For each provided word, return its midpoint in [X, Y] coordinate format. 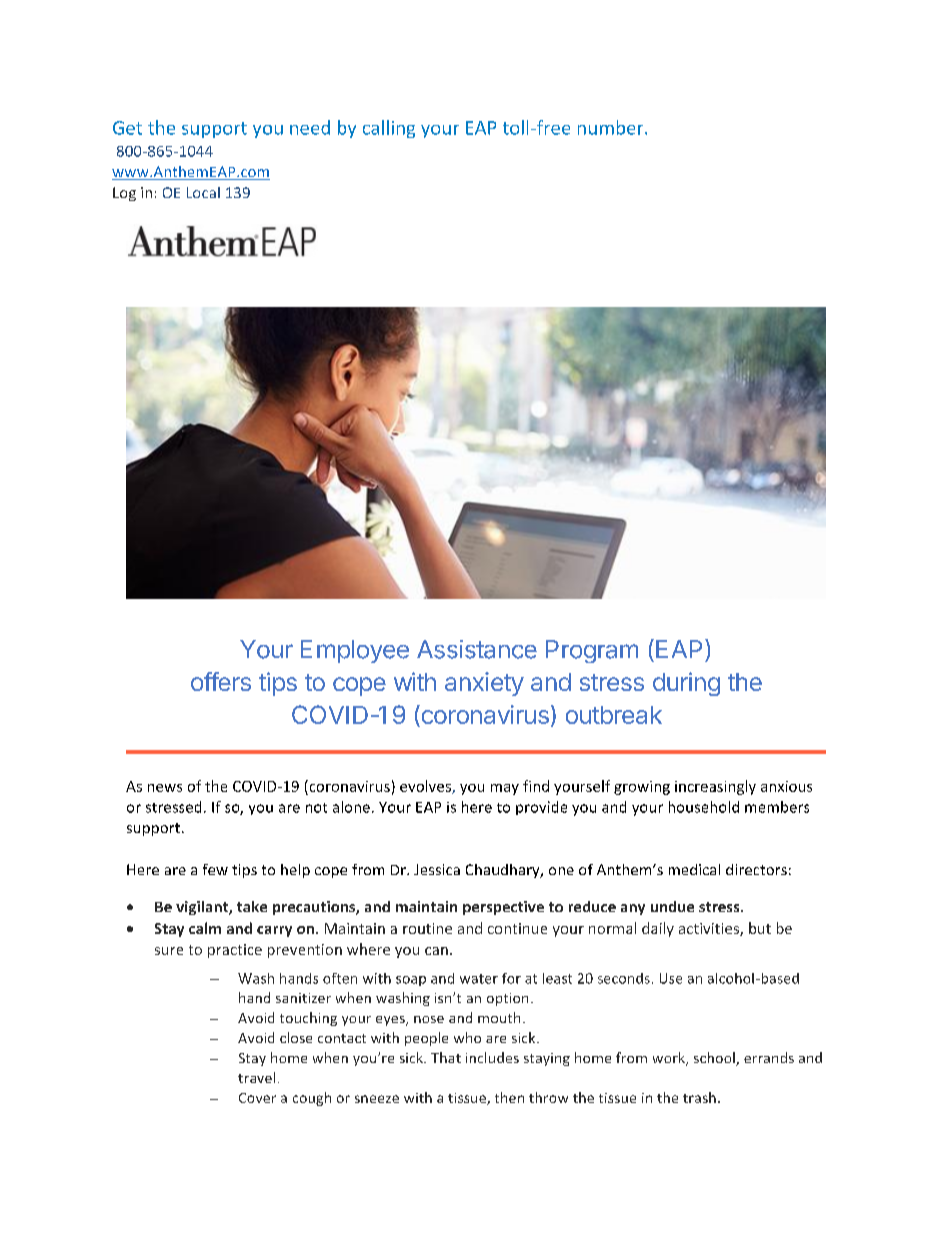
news [165, 788]
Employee [355, 651]
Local [203, 192]
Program [592, 651]
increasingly [715, 787]
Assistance [477, 649]
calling [389, 129]
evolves [426, 787]
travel [256, 1077]
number [612, 127]
